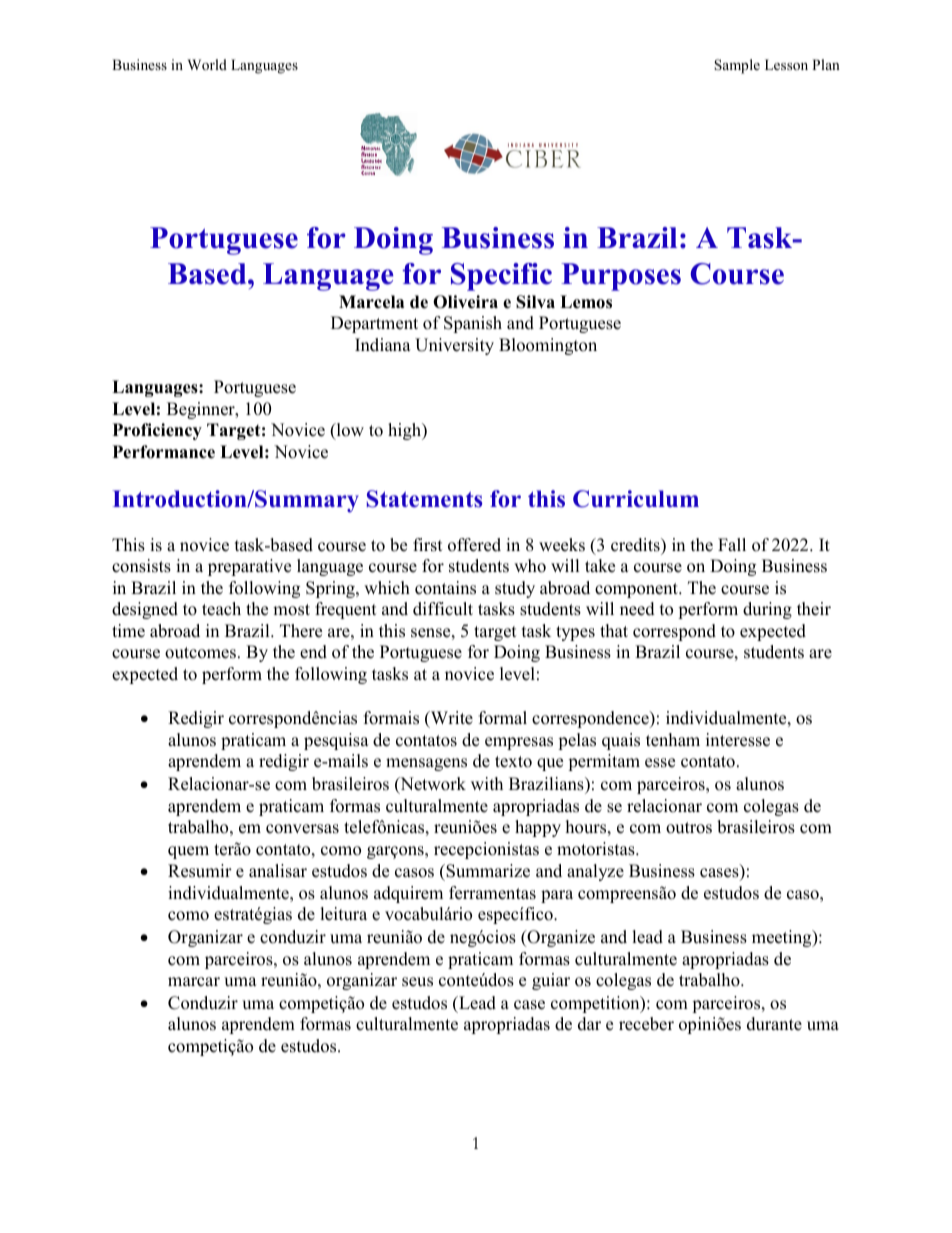  I want to click on offered, so click(474, 545).
